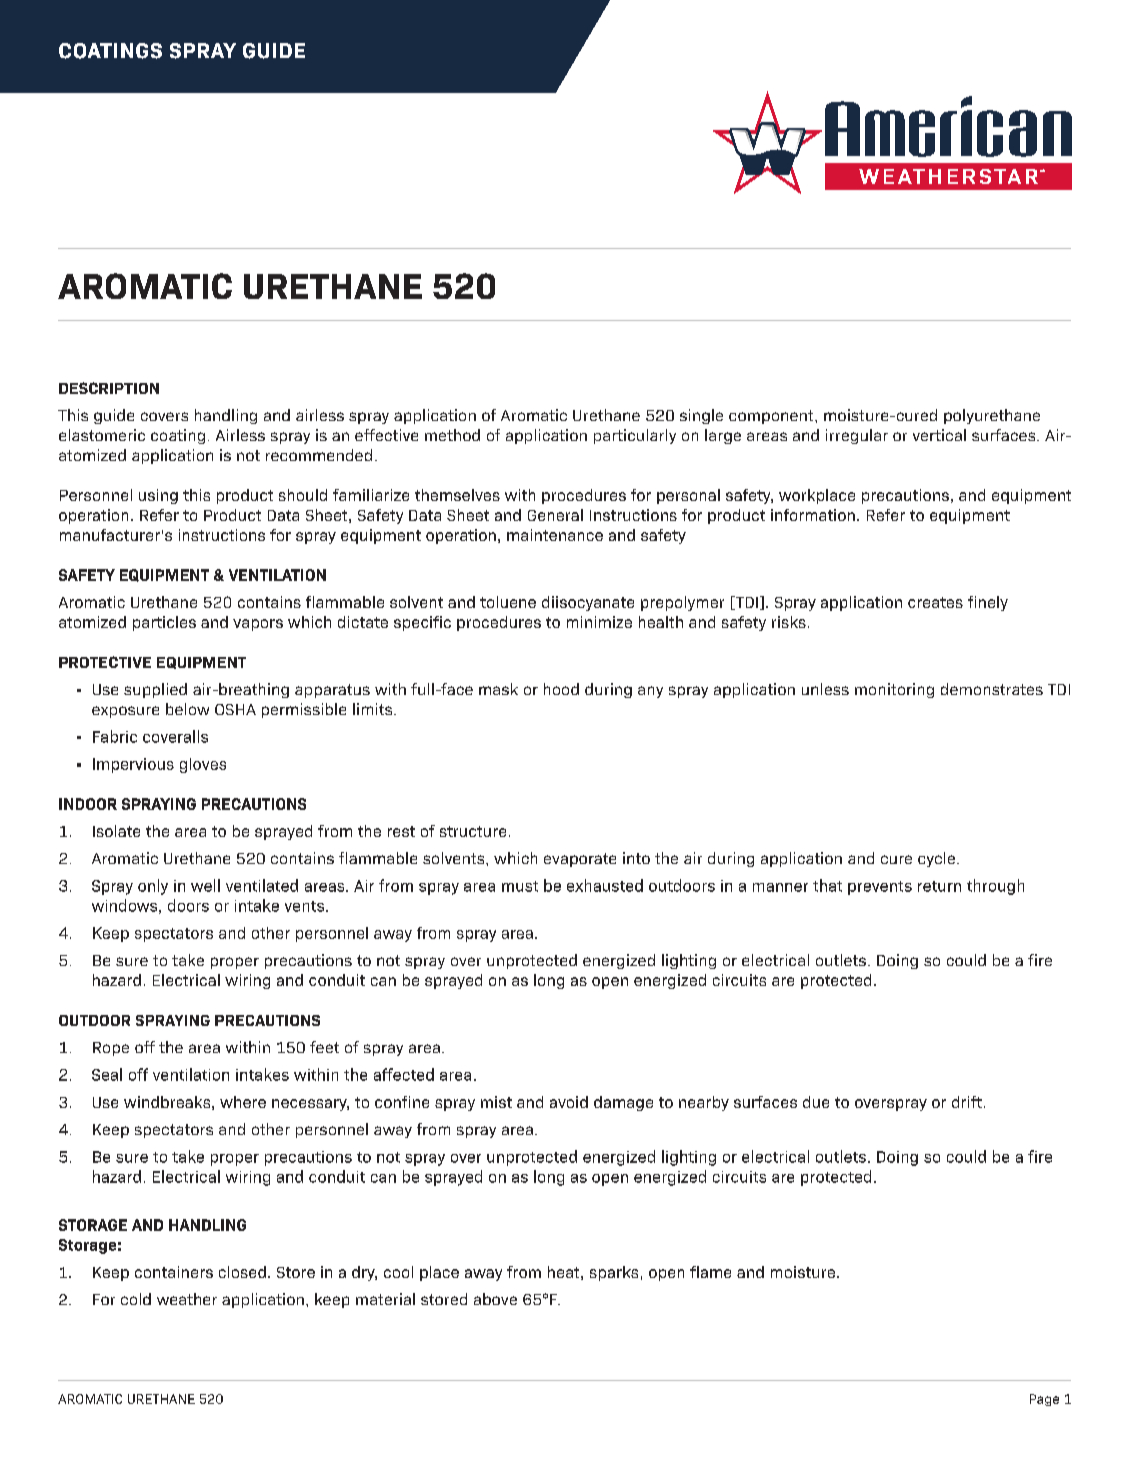 This document has width=1130, height=1462. I want to click on particularly, so click(635, 436).
